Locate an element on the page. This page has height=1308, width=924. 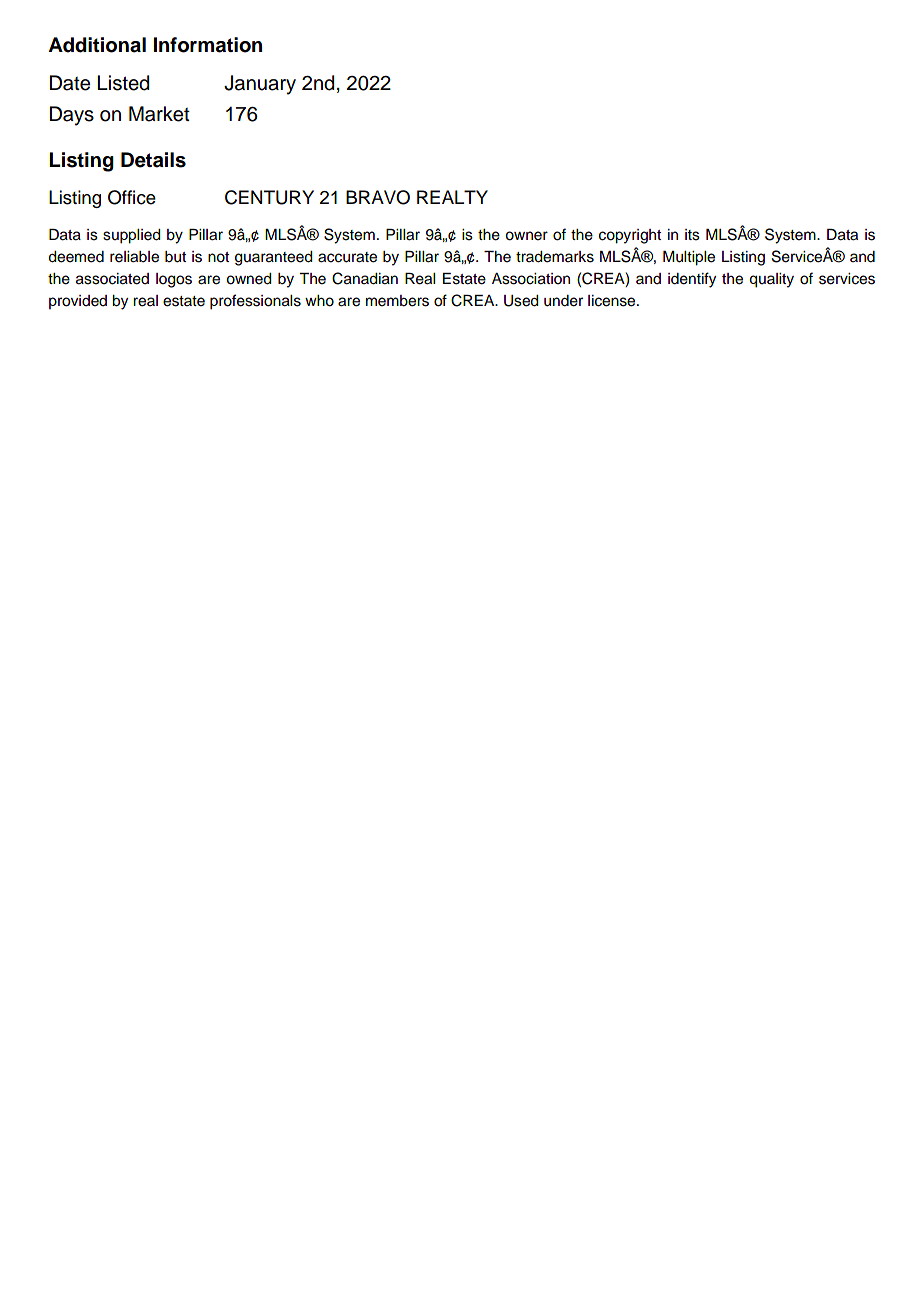
BRAVO is located at coordinates (378, 197).
